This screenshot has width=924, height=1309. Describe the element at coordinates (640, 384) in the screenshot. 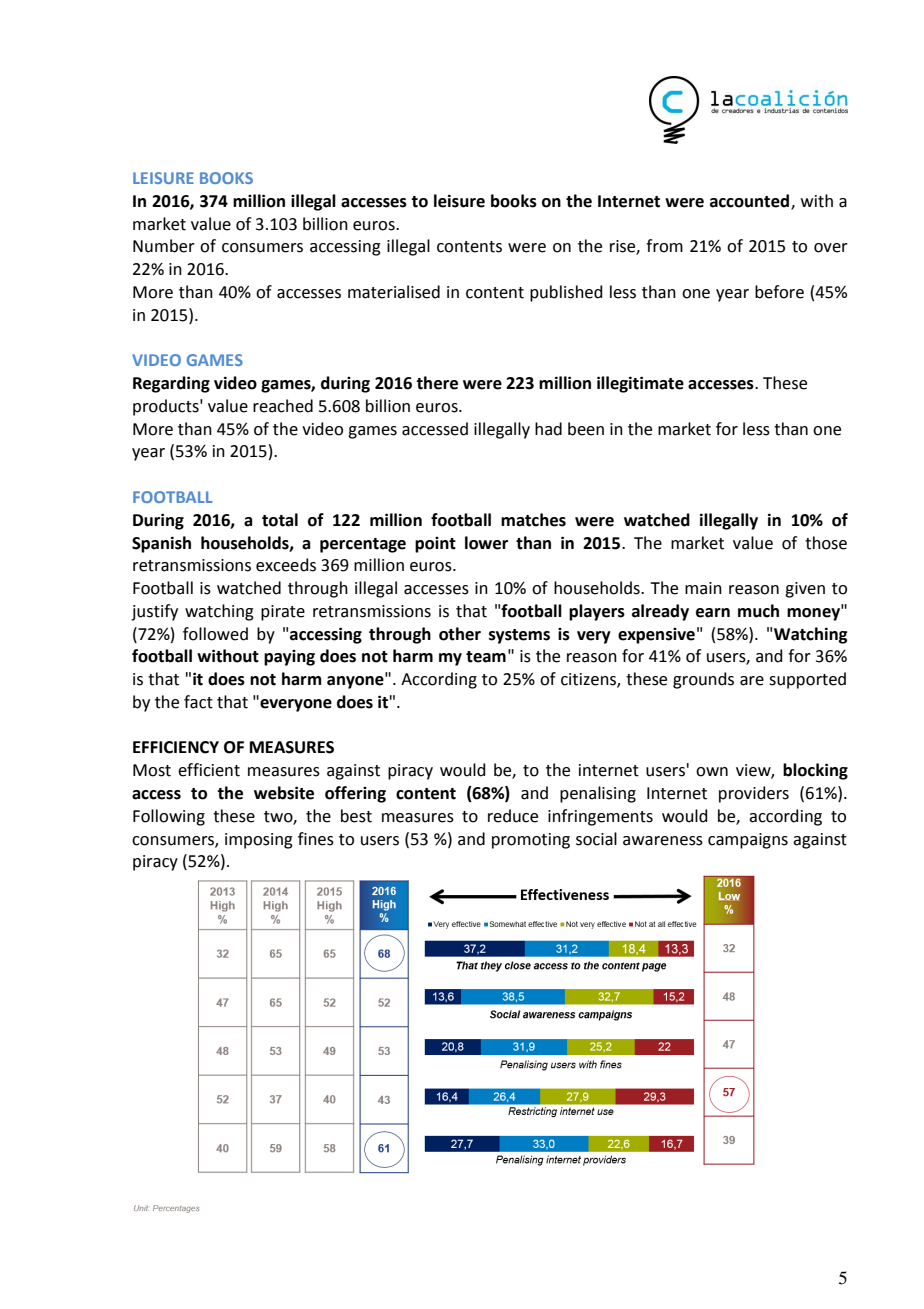

I see `illegitimate` at that location.
